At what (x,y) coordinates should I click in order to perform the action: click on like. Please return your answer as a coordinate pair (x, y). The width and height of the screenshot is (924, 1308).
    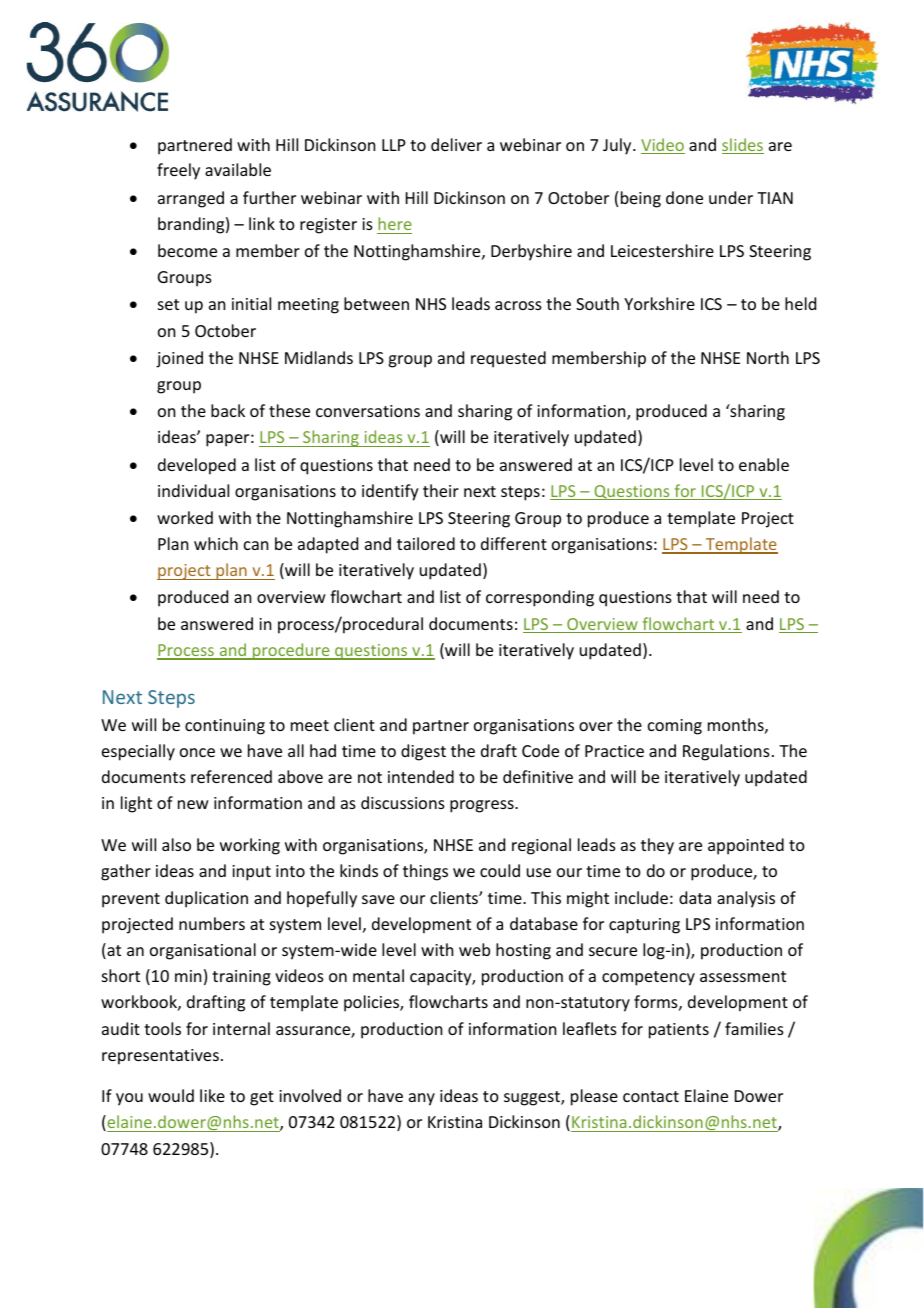
    Looking at the image, I should click on (212, 1095).
